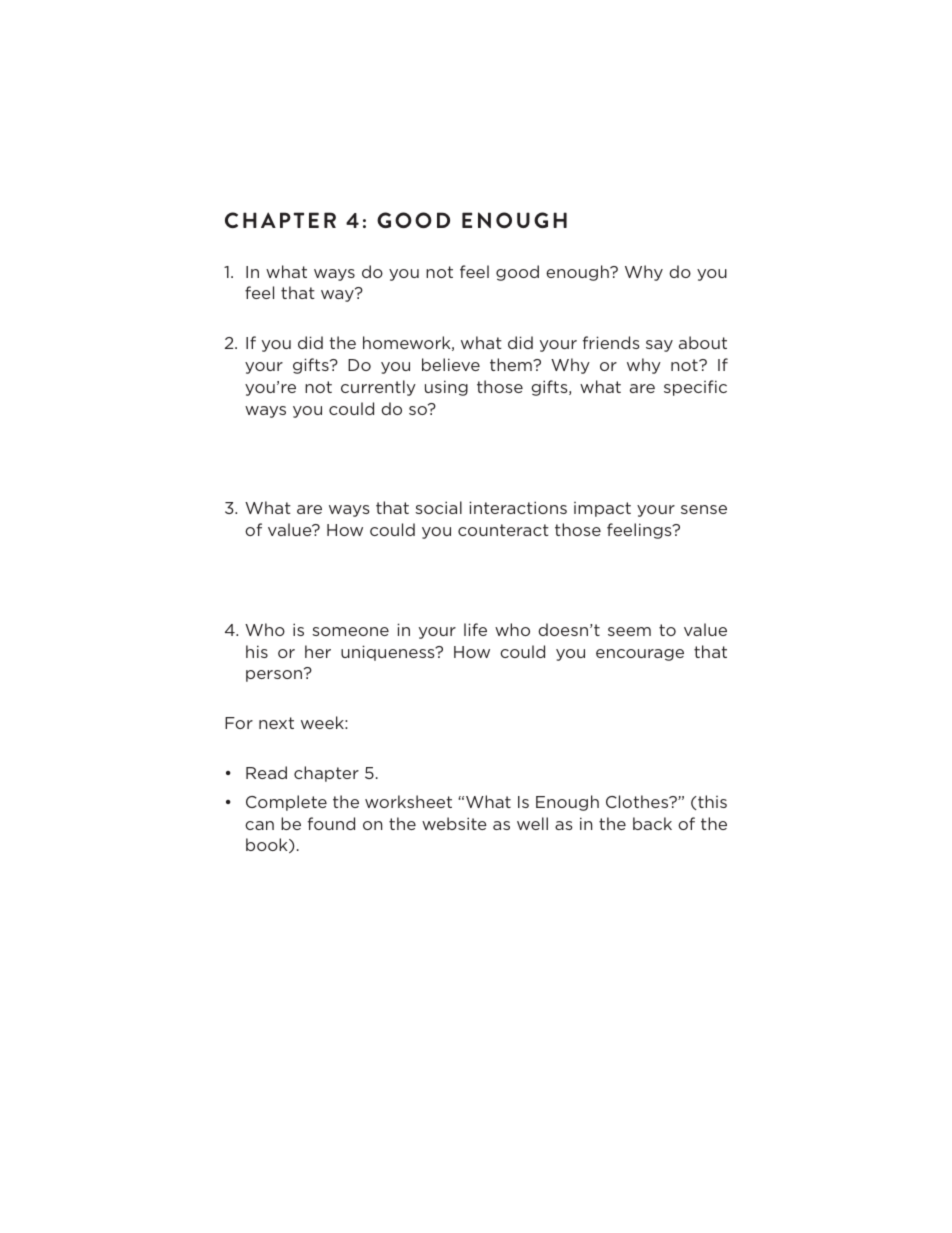  What do you see at coordinates (659, 346) in the screenshot?
I see `say` at bounding box center [659, 346].
